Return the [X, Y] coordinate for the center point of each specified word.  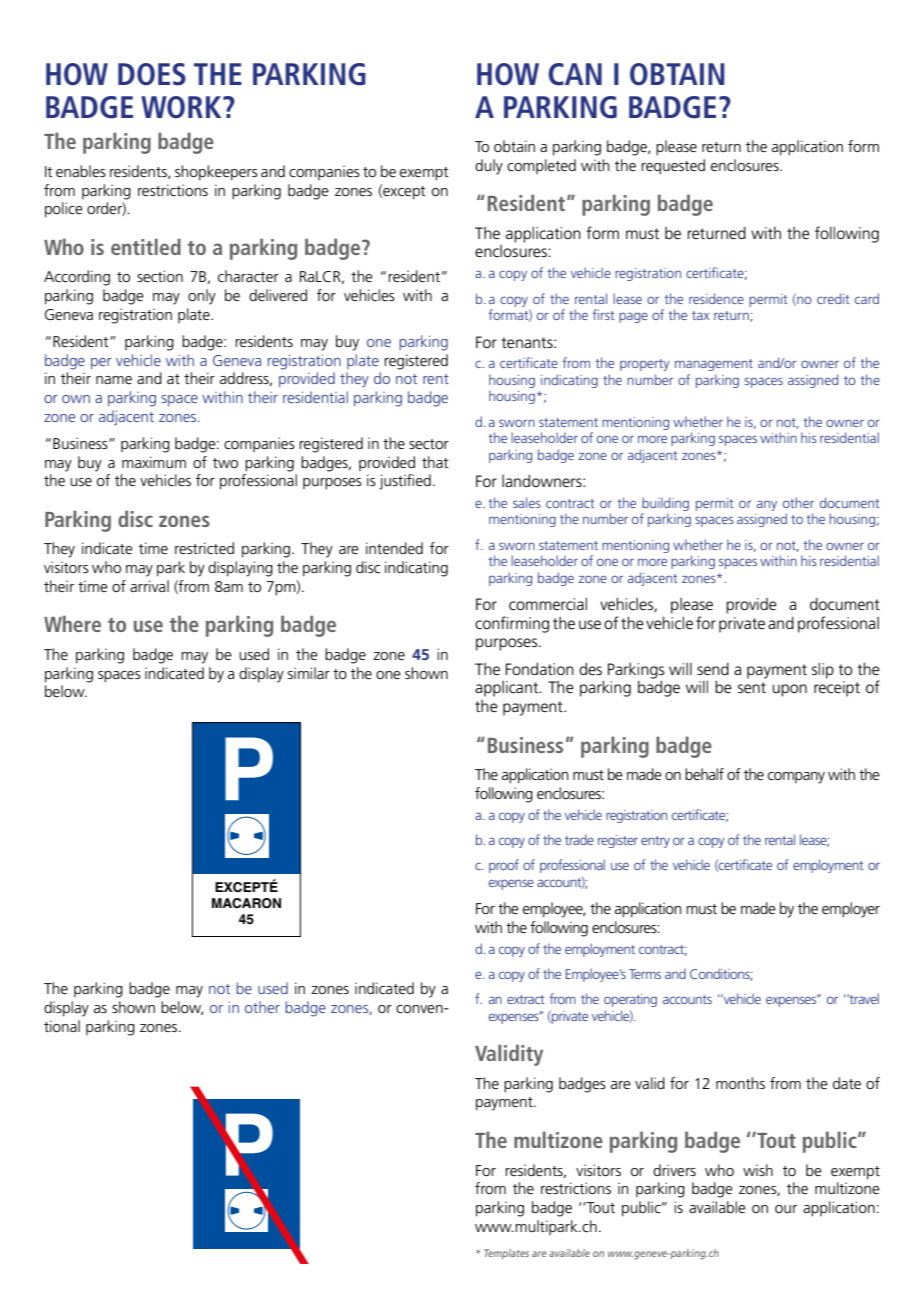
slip [823, 670]
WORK [182, 107]
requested [673, 167]
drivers [674, 1170]
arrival [149, 586]
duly [489, 167]
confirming [512, 624]
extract [526, 999]
